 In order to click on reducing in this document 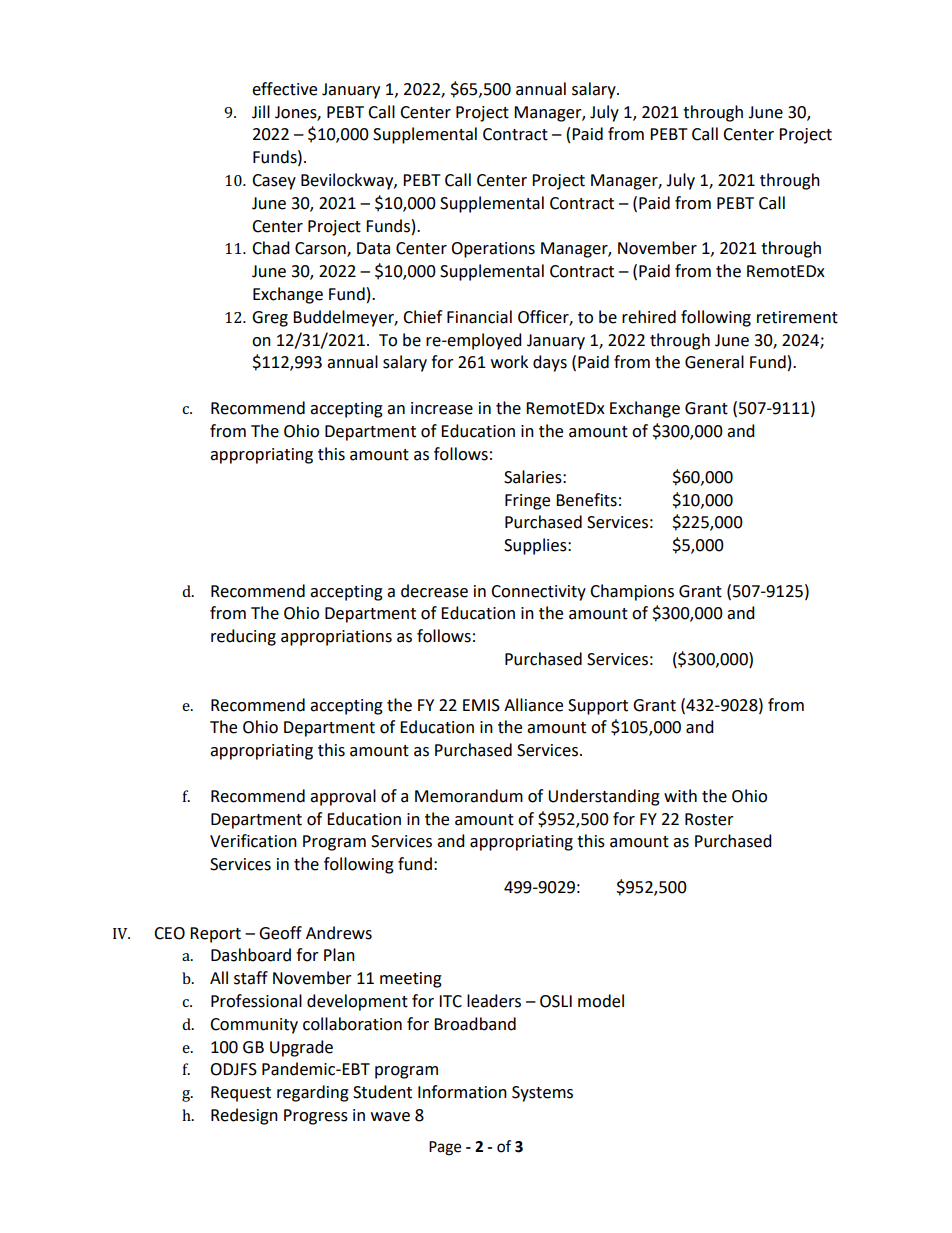, I will do `click(243, 637)`.
